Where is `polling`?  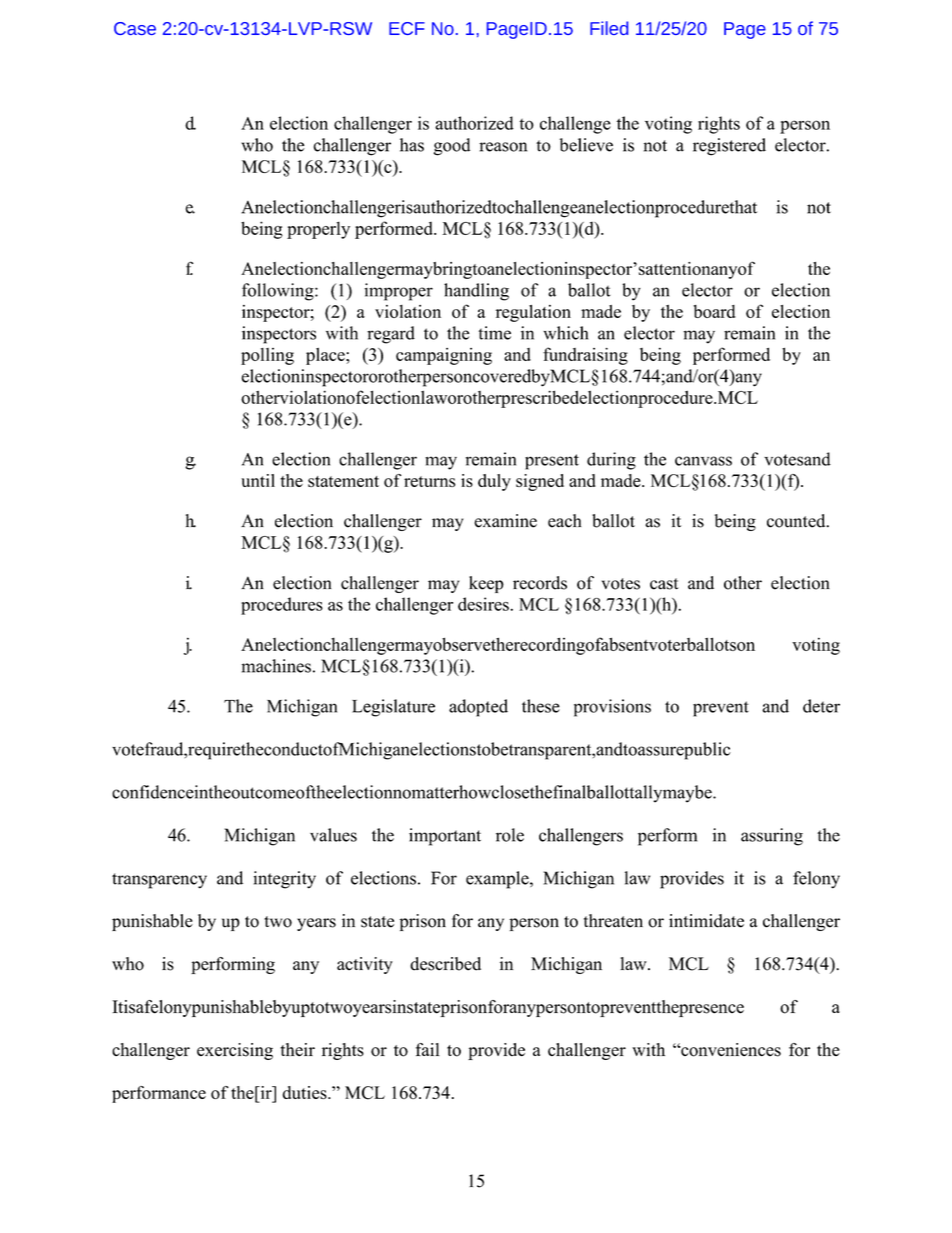
polling is located at coordinates (267, 356).
